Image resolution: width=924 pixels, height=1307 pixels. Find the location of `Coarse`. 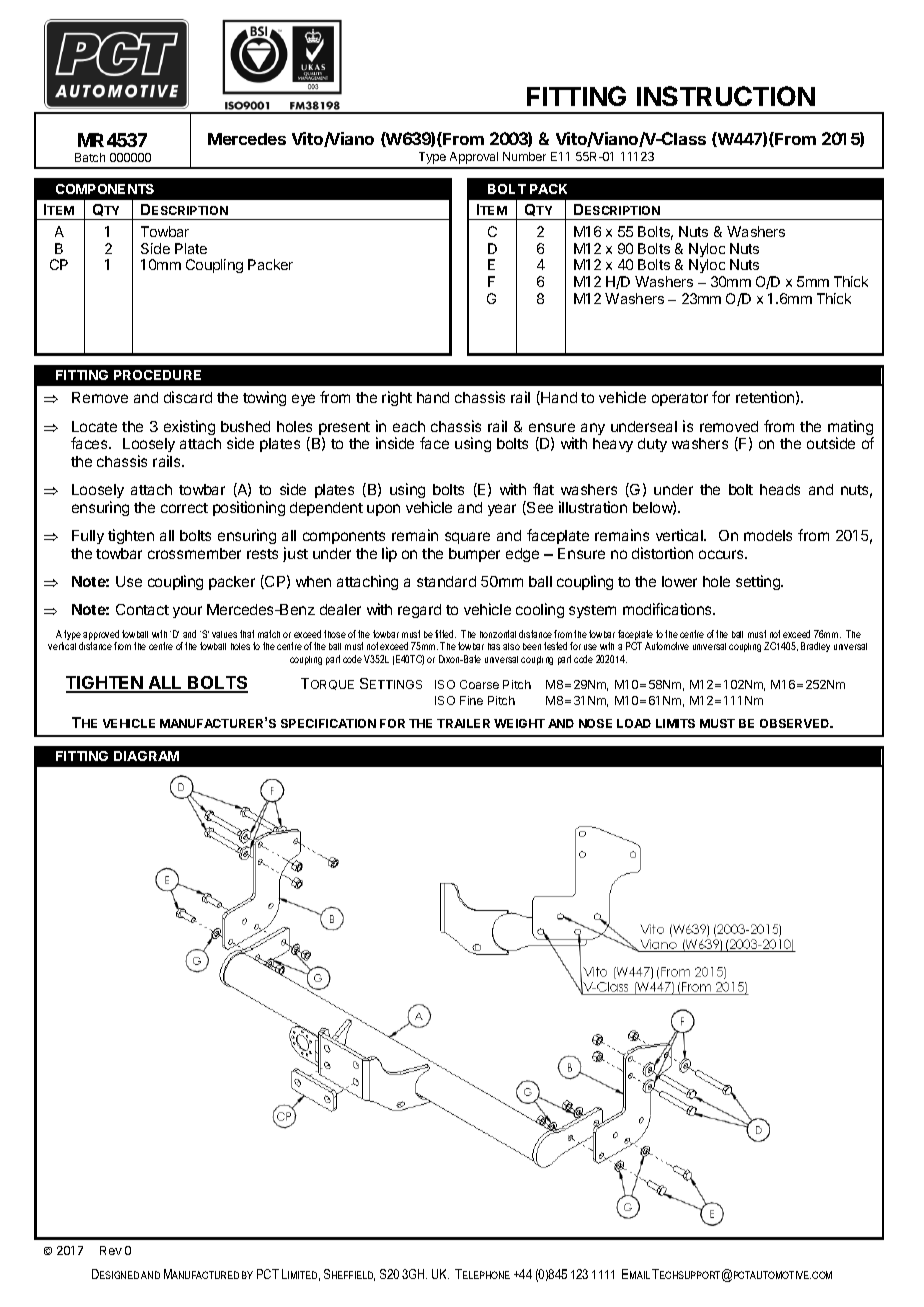

Coarse is located at coordinates (479, 684).
